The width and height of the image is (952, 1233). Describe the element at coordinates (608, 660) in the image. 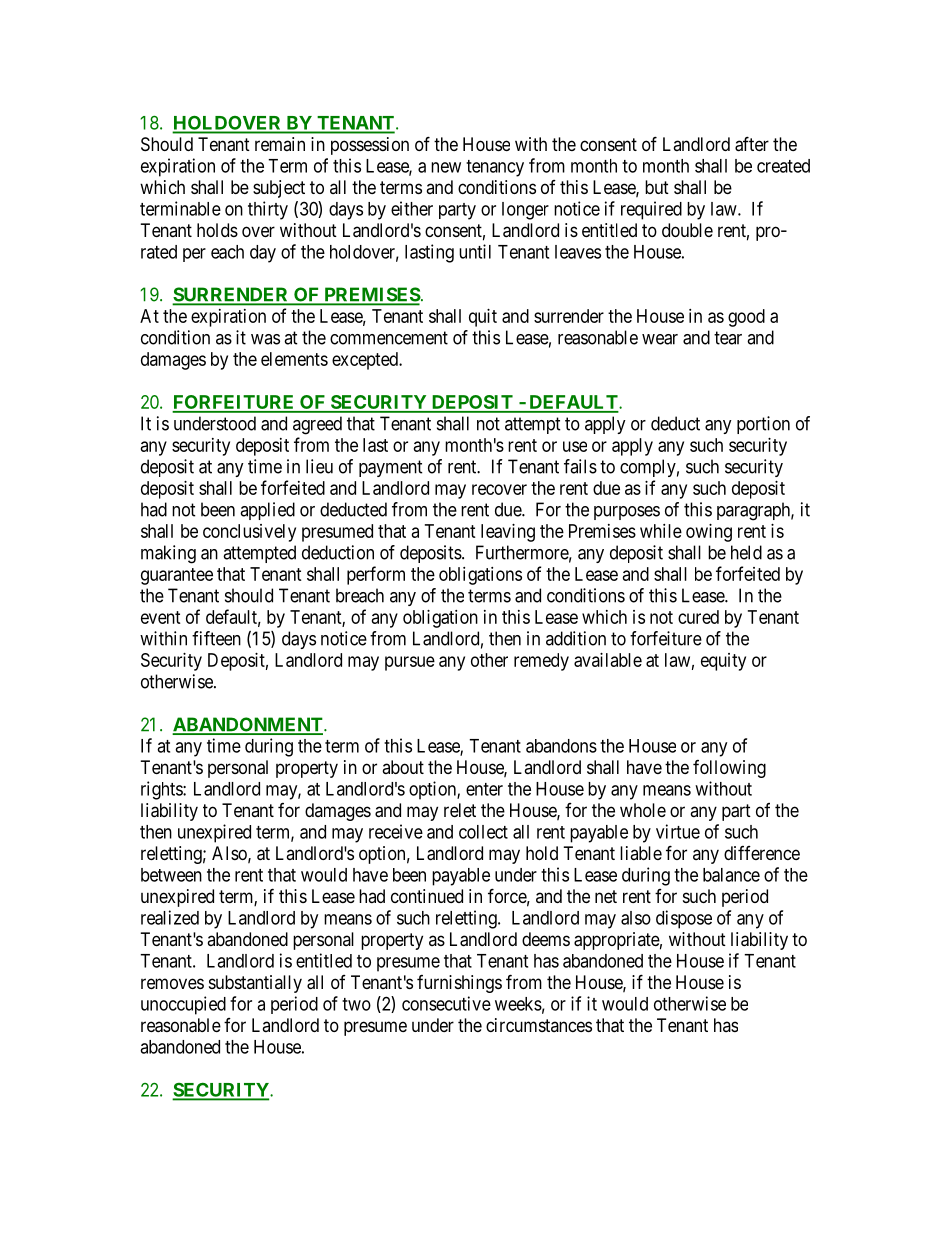

I see `available` at that location.
